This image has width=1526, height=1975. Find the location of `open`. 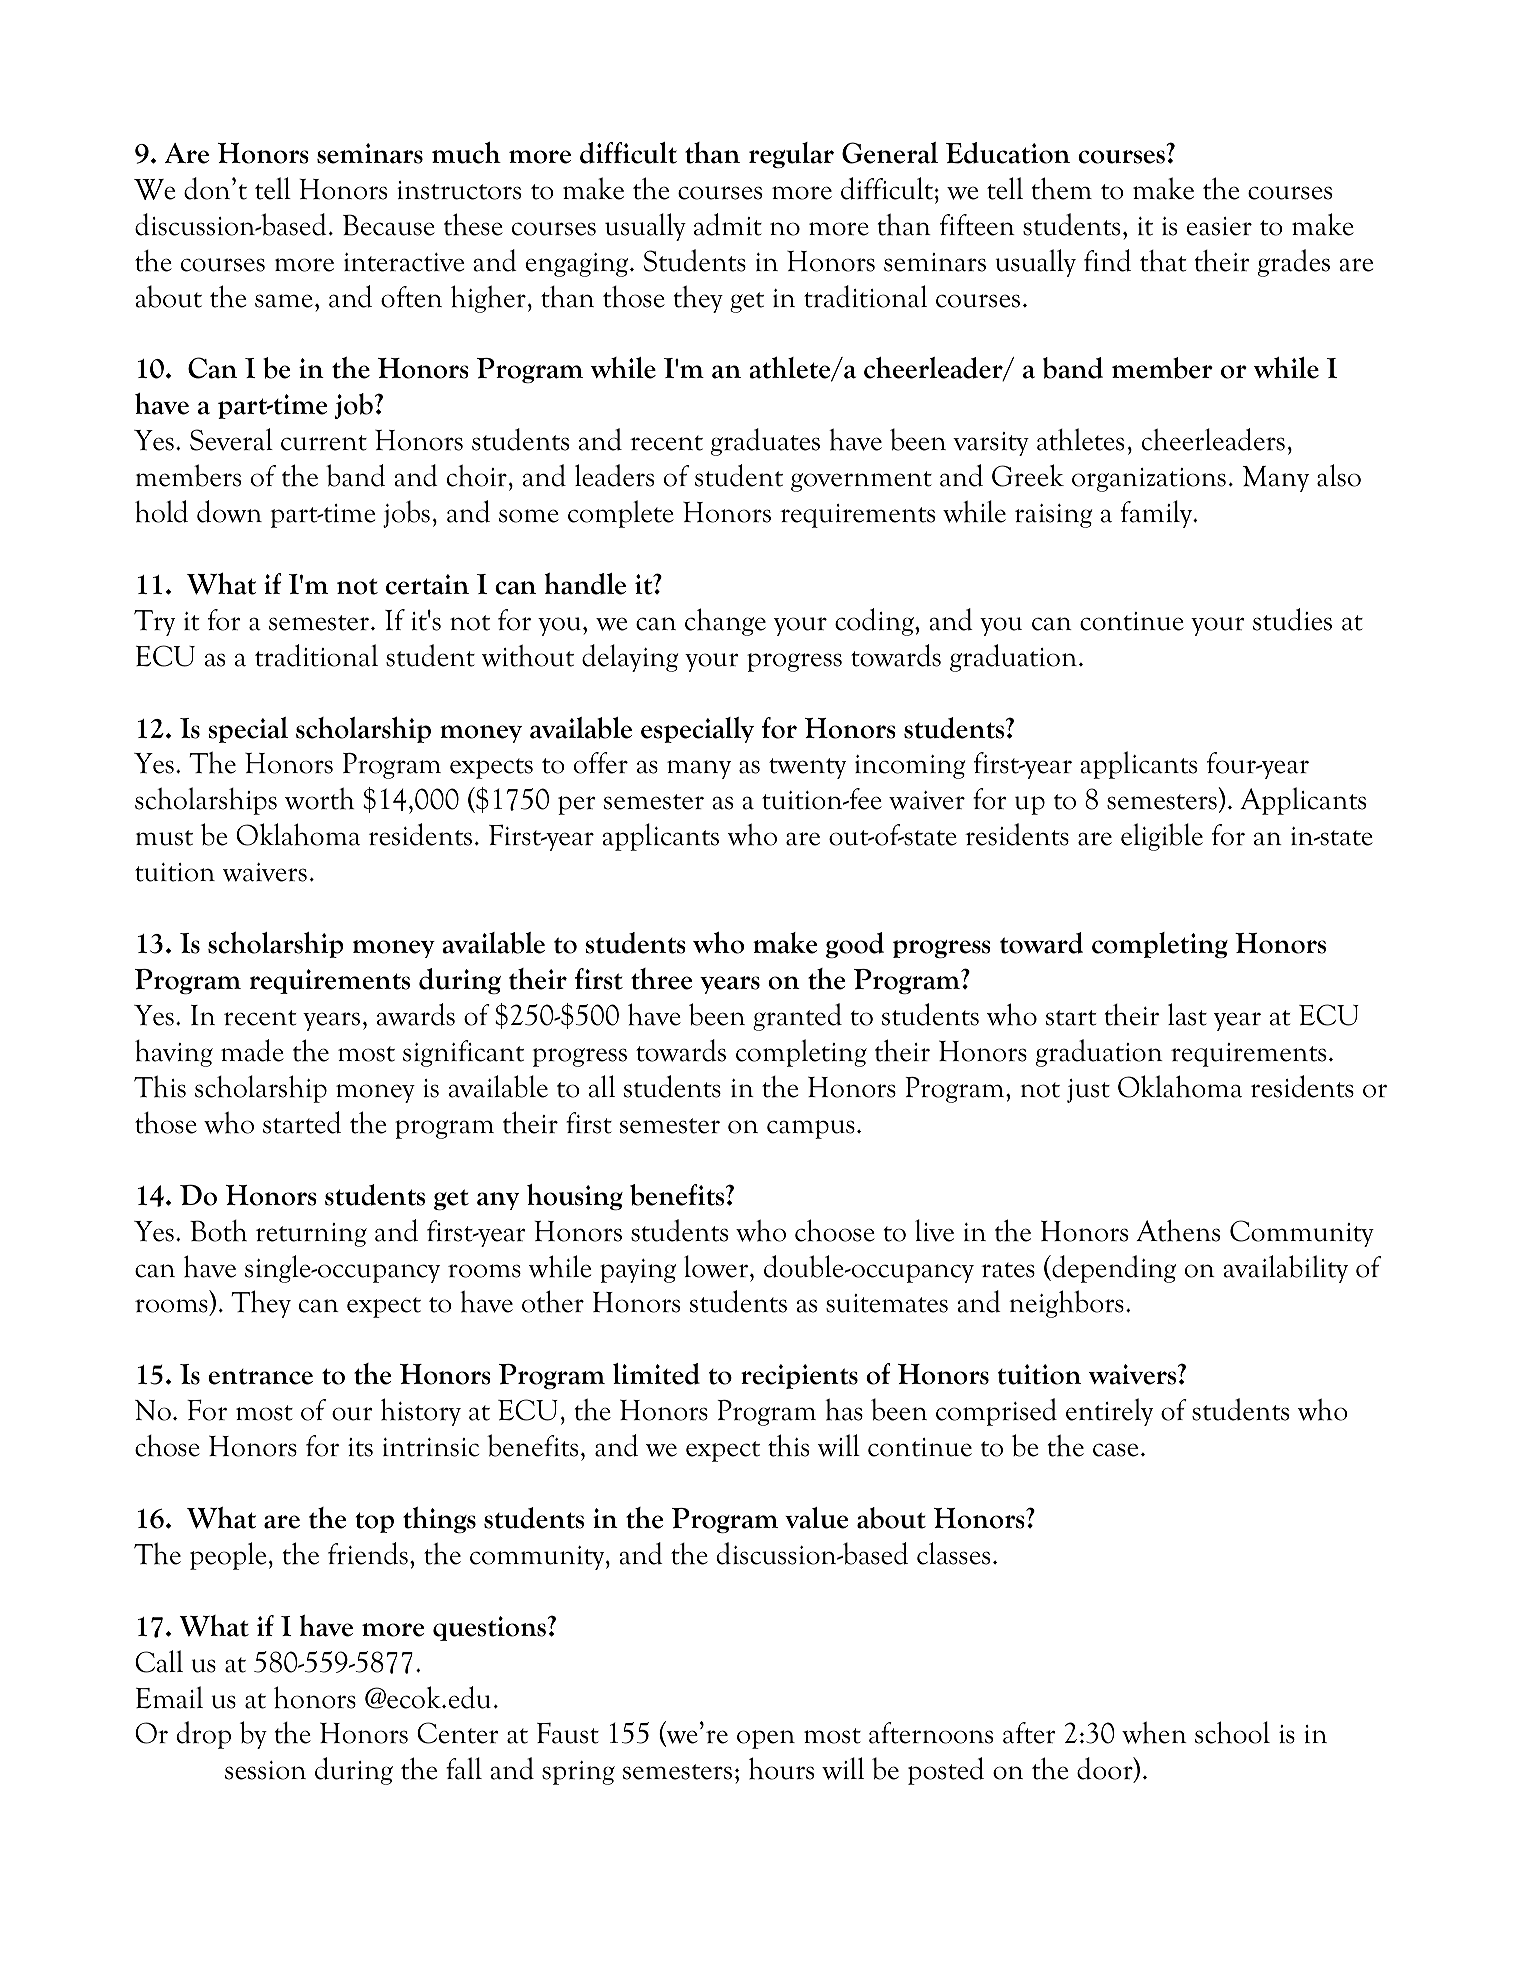

open is located at coordinates (766, 1739).
